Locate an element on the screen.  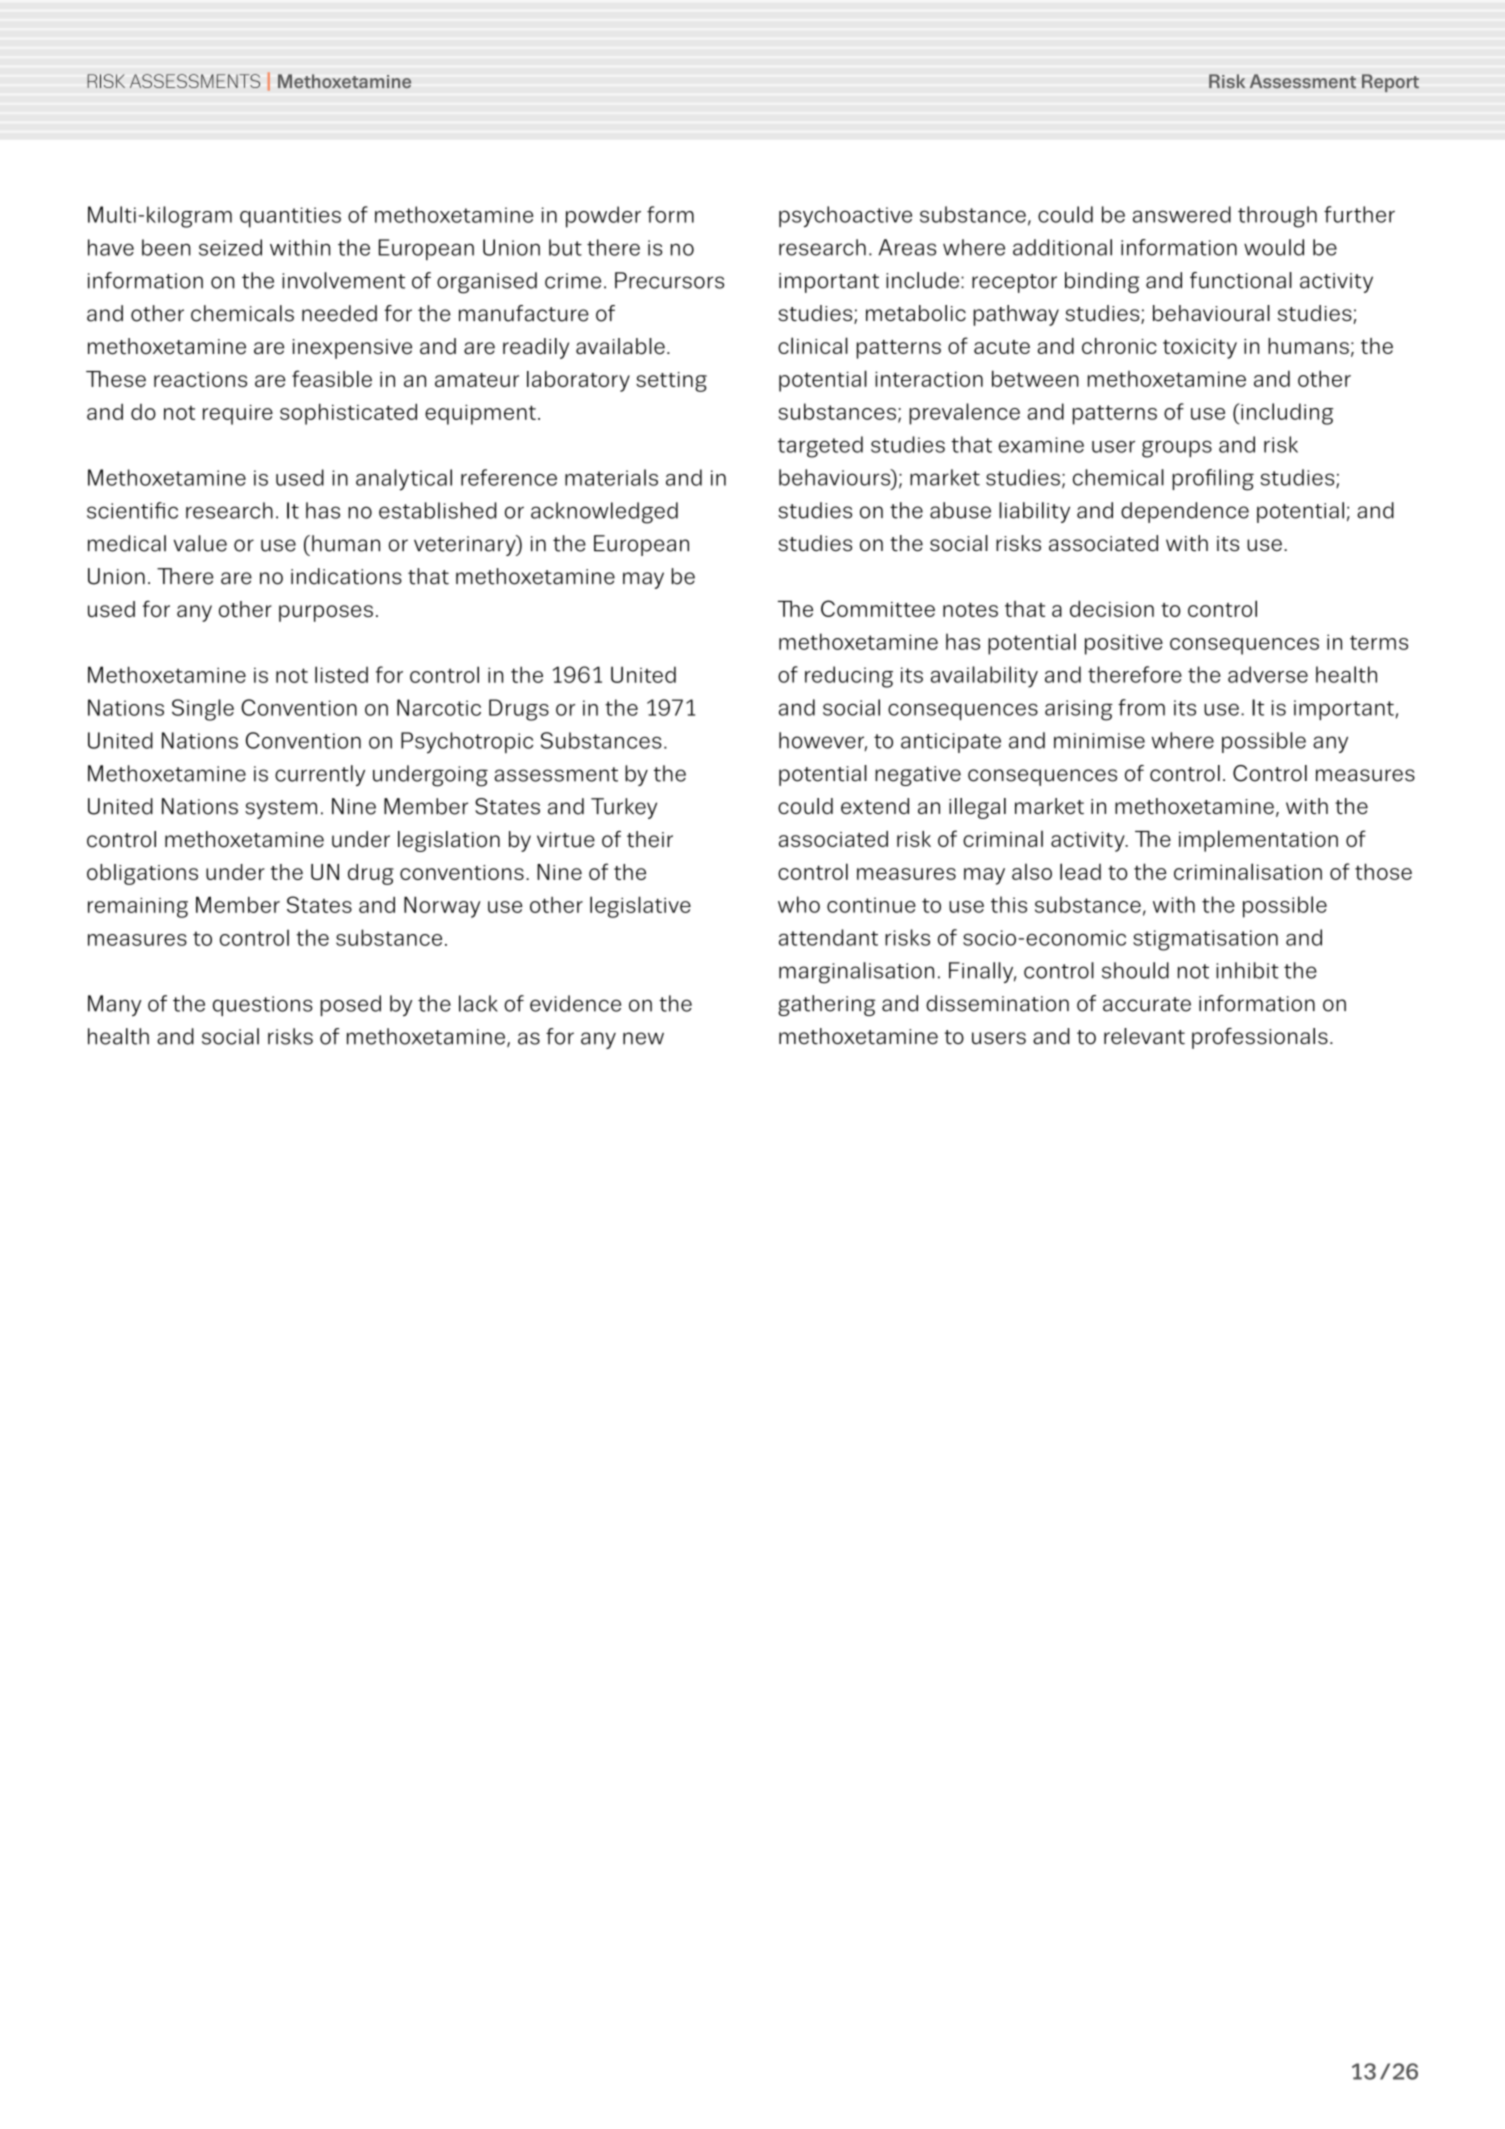
dependence is located at coordinates (1185, 512).
